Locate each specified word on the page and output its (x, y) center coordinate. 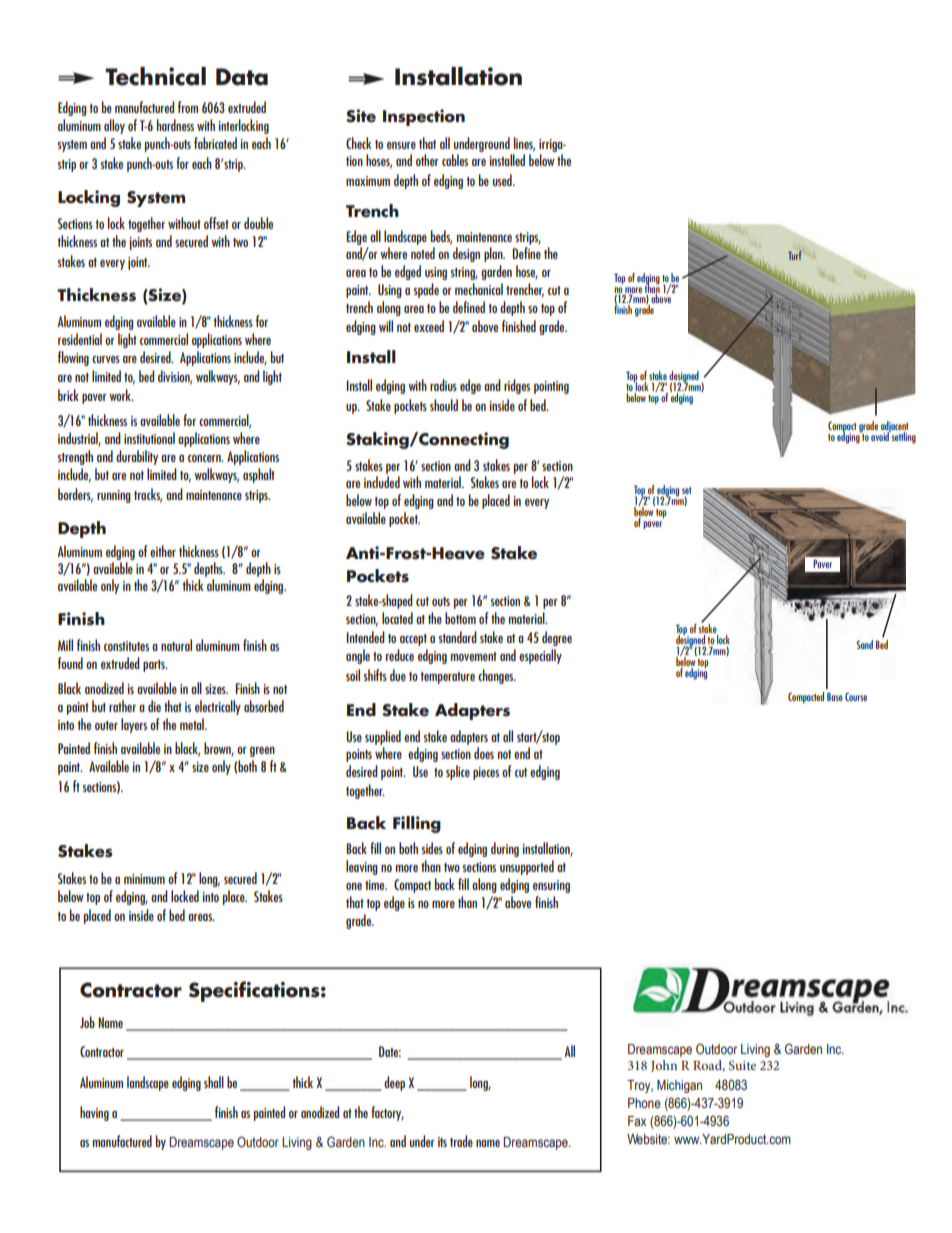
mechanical (479, 289)
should (444, 405)
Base (835, 696)
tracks (148, 495)
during (505, 849)
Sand (865, 644)
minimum (144, 879)
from (188, 107)
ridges (517, 386)
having (94, 1113)
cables (455, 160)
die (154, 706)
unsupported (527, 867)
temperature (447, 678)
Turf (795, 255)
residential (80, 339)
